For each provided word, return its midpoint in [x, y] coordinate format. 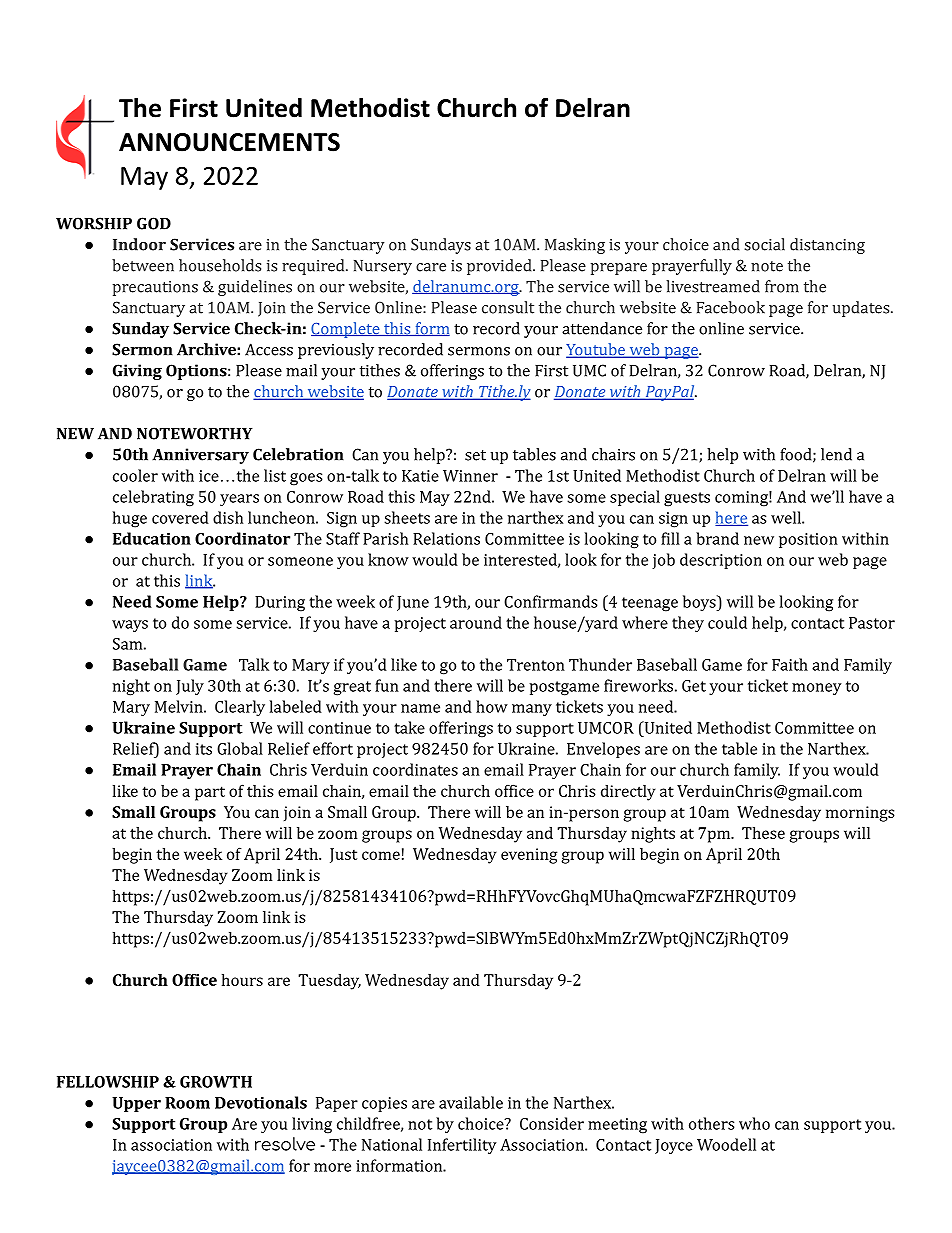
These [763, 832]
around [476, 622]
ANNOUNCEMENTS [229, 142]
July [190, 687]
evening [529, 856]
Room [187, 1103]
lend [836, 454]
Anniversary [200, 456]
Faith [790, 664]
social [764, 244]
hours [242, 979]
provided [500, 267]
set [475, 455]
